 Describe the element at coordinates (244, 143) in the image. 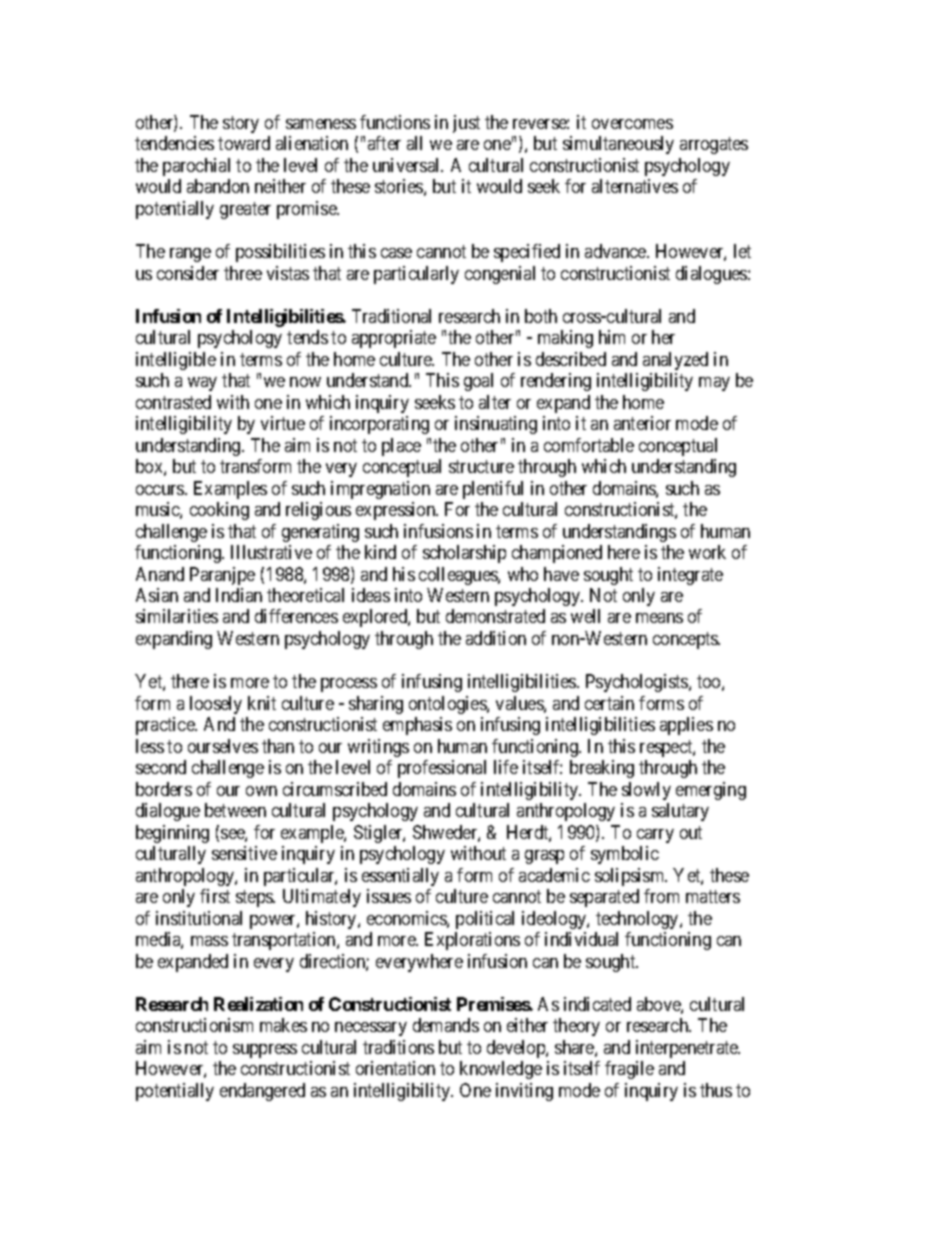

I see `toward` at that location.
